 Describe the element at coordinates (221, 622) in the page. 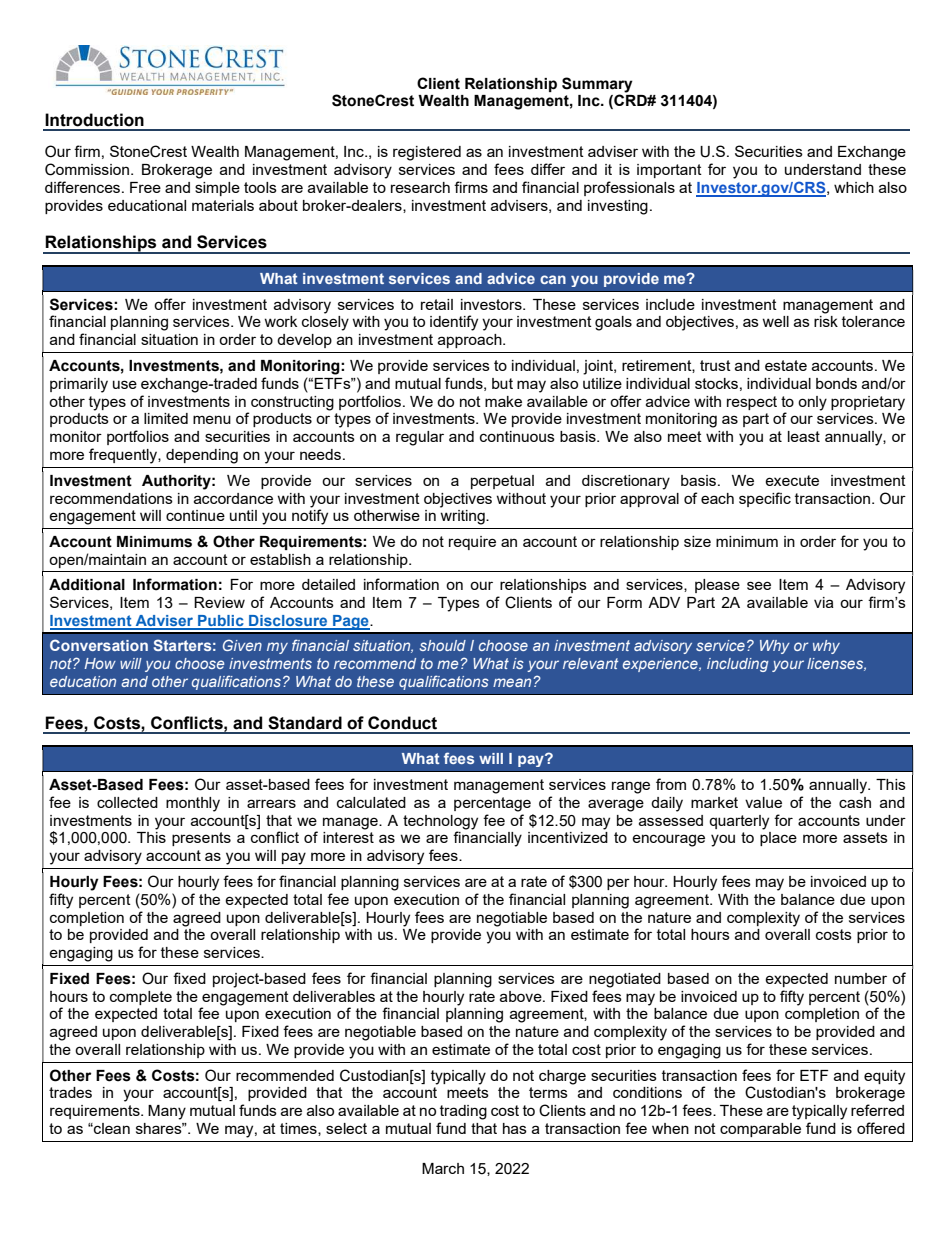

I see `Public` at that location.
